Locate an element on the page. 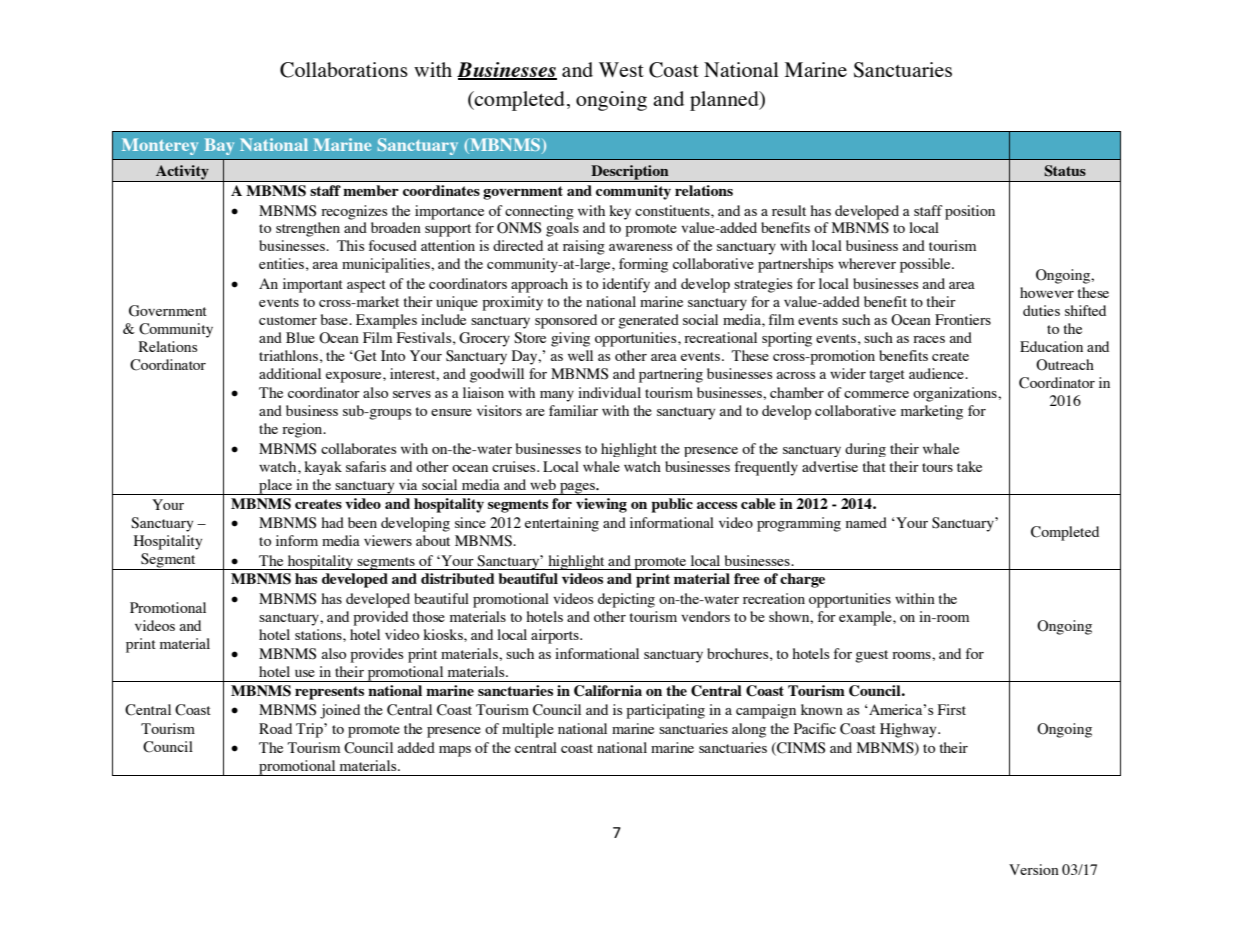 The width and height of the document is (1233, 952). well is located at coordinates (580, 355).
